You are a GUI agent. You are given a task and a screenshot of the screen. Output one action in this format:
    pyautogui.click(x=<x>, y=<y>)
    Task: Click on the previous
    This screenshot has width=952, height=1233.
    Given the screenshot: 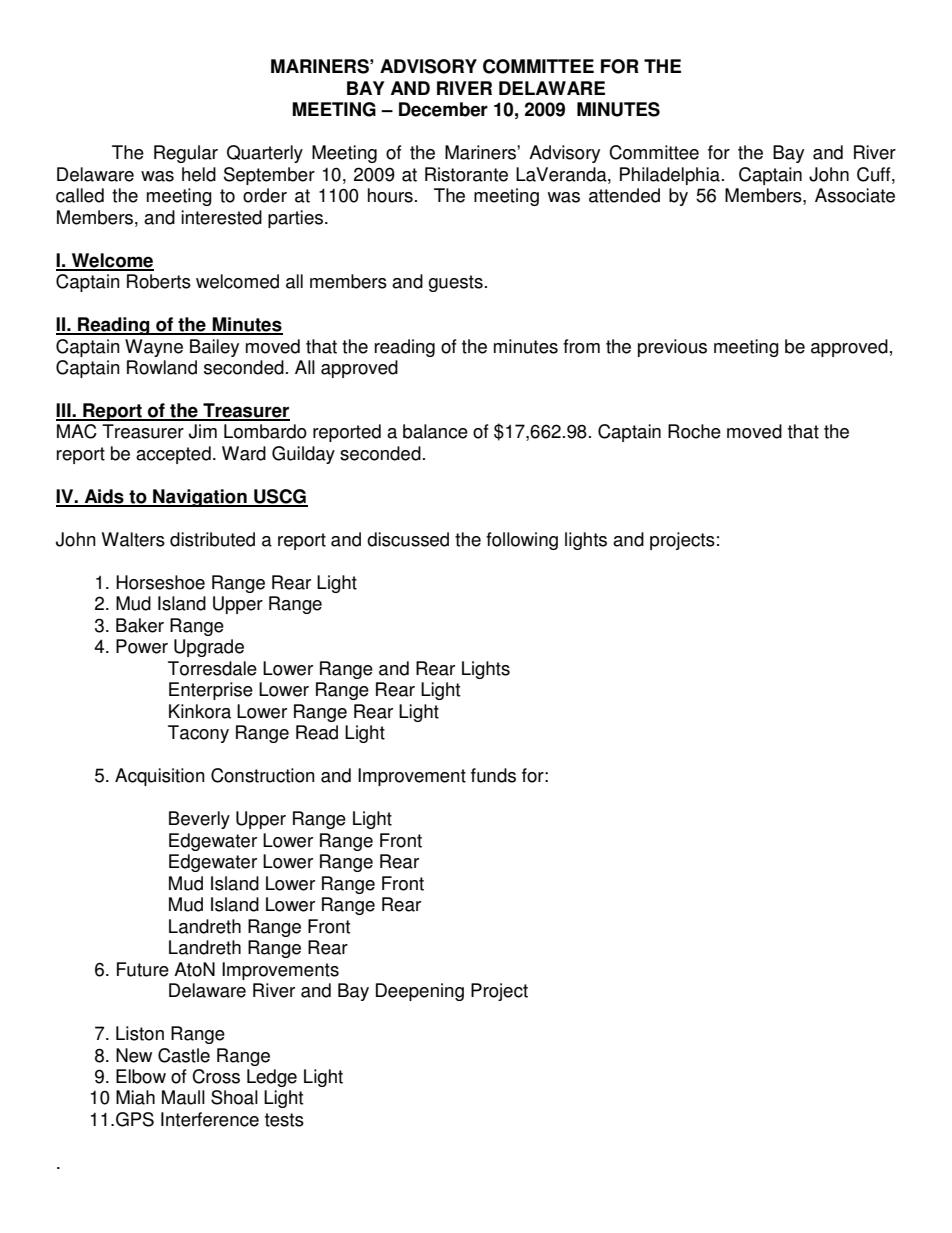 What is the action you would take?
    pyautogui.click(x=672, y=348)
